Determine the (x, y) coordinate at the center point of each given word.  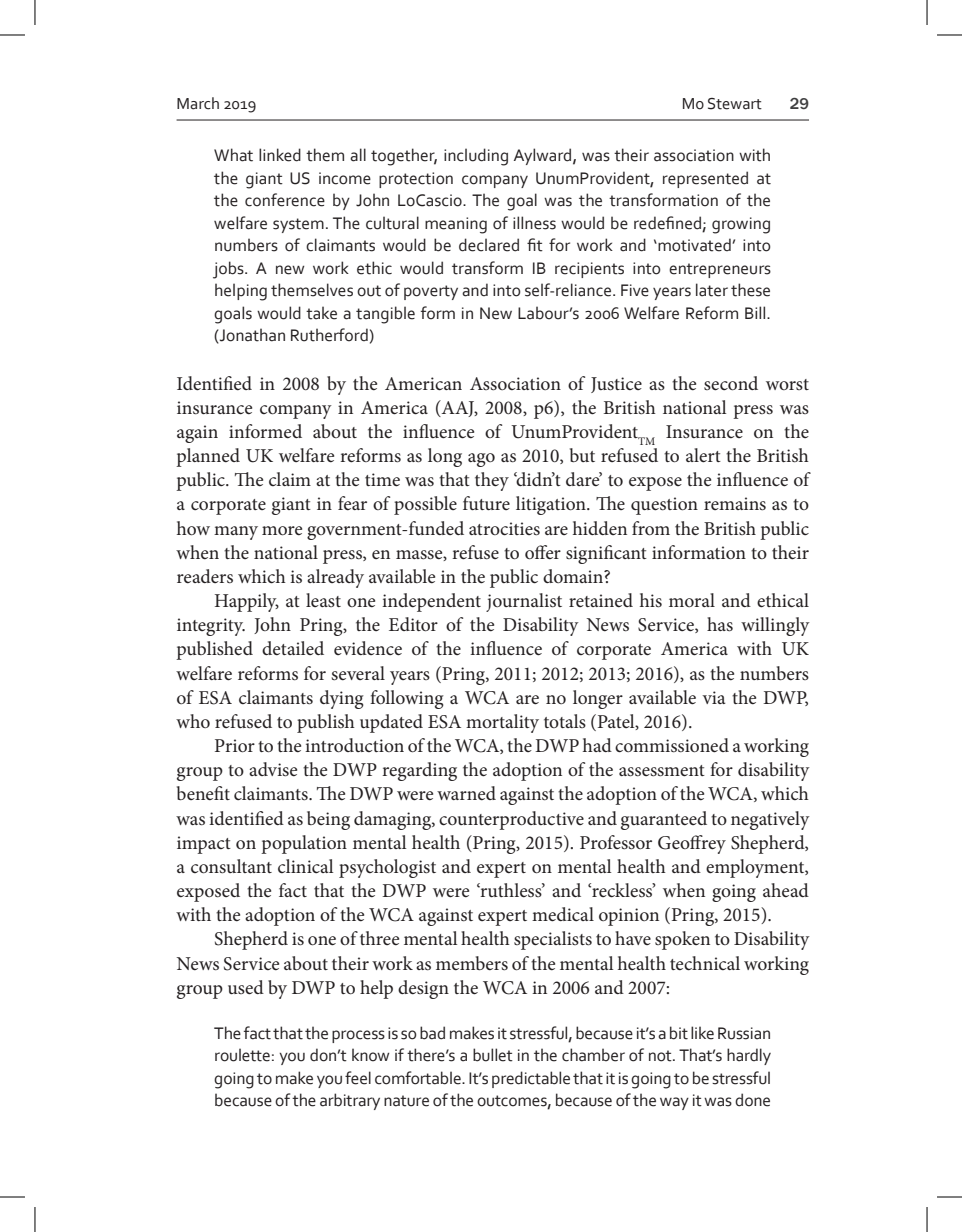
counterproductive (511, 820)
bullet (493, 1055)
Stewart (735, 104)
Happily (247, 602)
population (304, 844)
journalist (524, 602)
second (731, 383)
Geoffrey (692, 844)
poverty (431, 292)
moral (692, 600)
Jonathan (251, 335)
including (476, 157)
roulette (242, 1055)
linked (280, 155)
